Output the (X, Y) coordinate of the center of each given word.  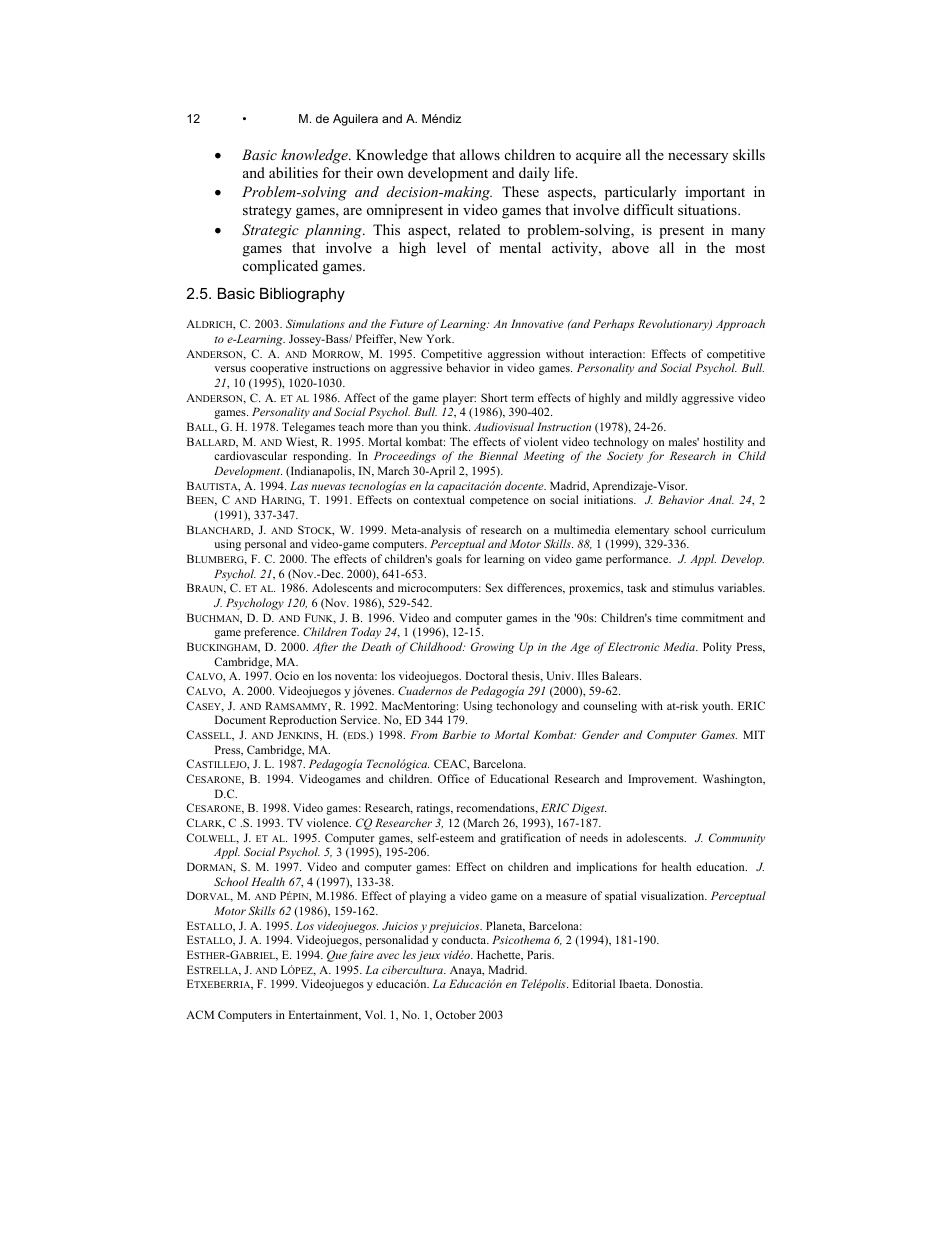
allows (480, 154)
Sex (494, 587)
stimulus (693, 587)
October (456, 1014)
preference (271, 633)
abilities (293, 172)
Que (337, 956)
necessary (698, 158)
